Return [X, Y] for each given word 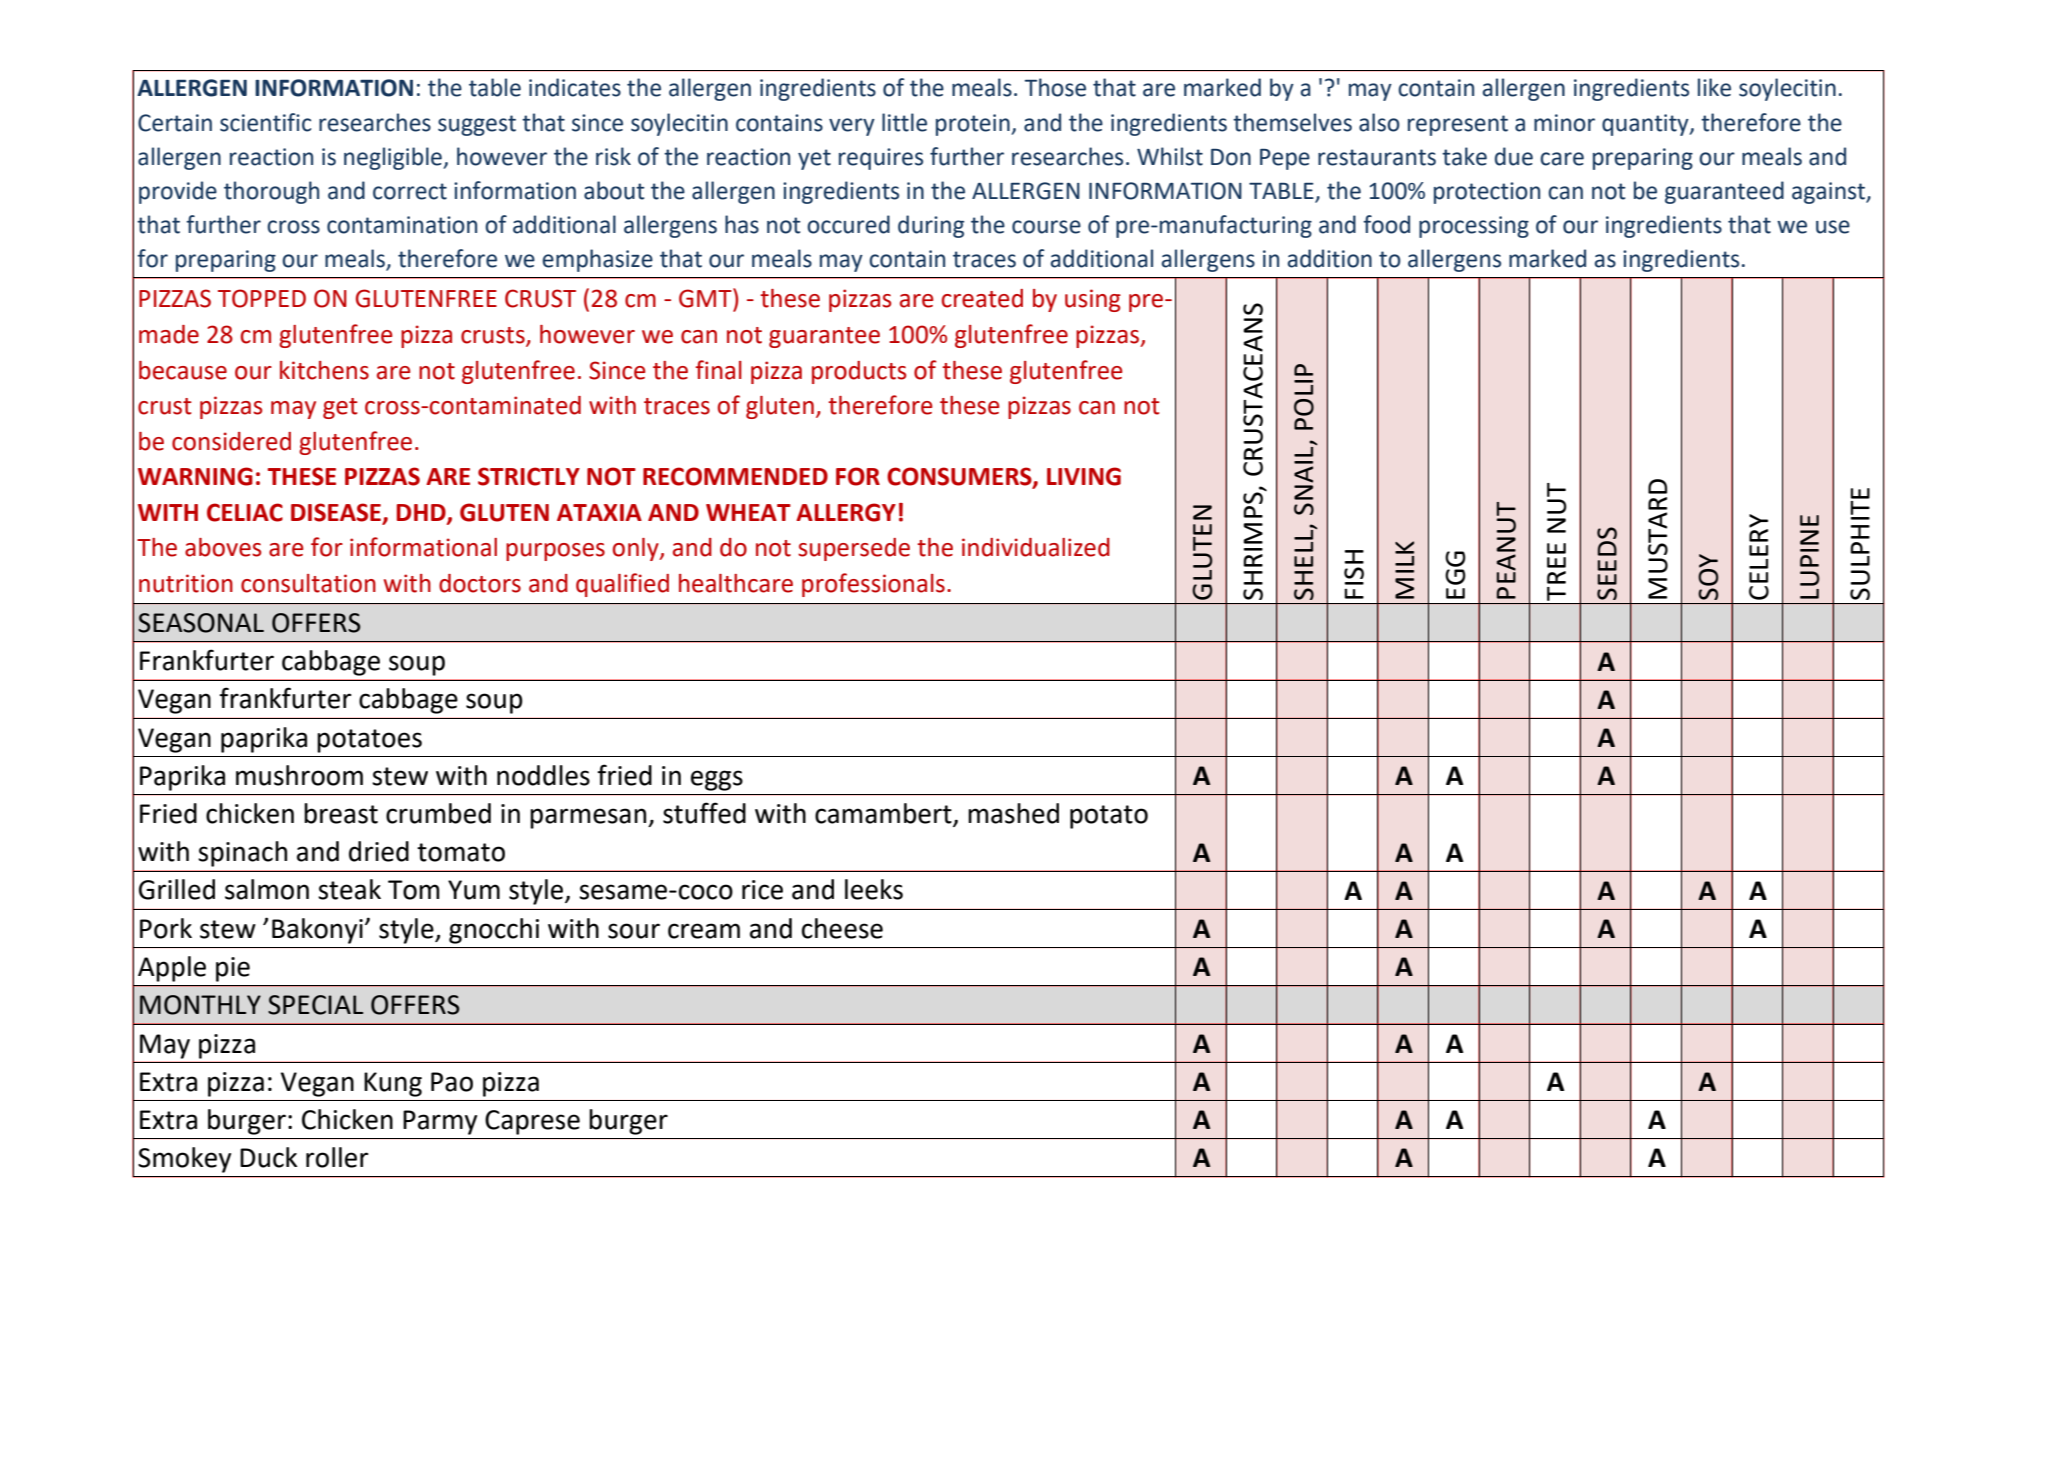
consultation [308, 583]
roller [337, 1157]
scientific [265, 122]
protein [974, 125]
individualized [1036, 547]
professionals [873, 585]
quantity [1646, 125]
